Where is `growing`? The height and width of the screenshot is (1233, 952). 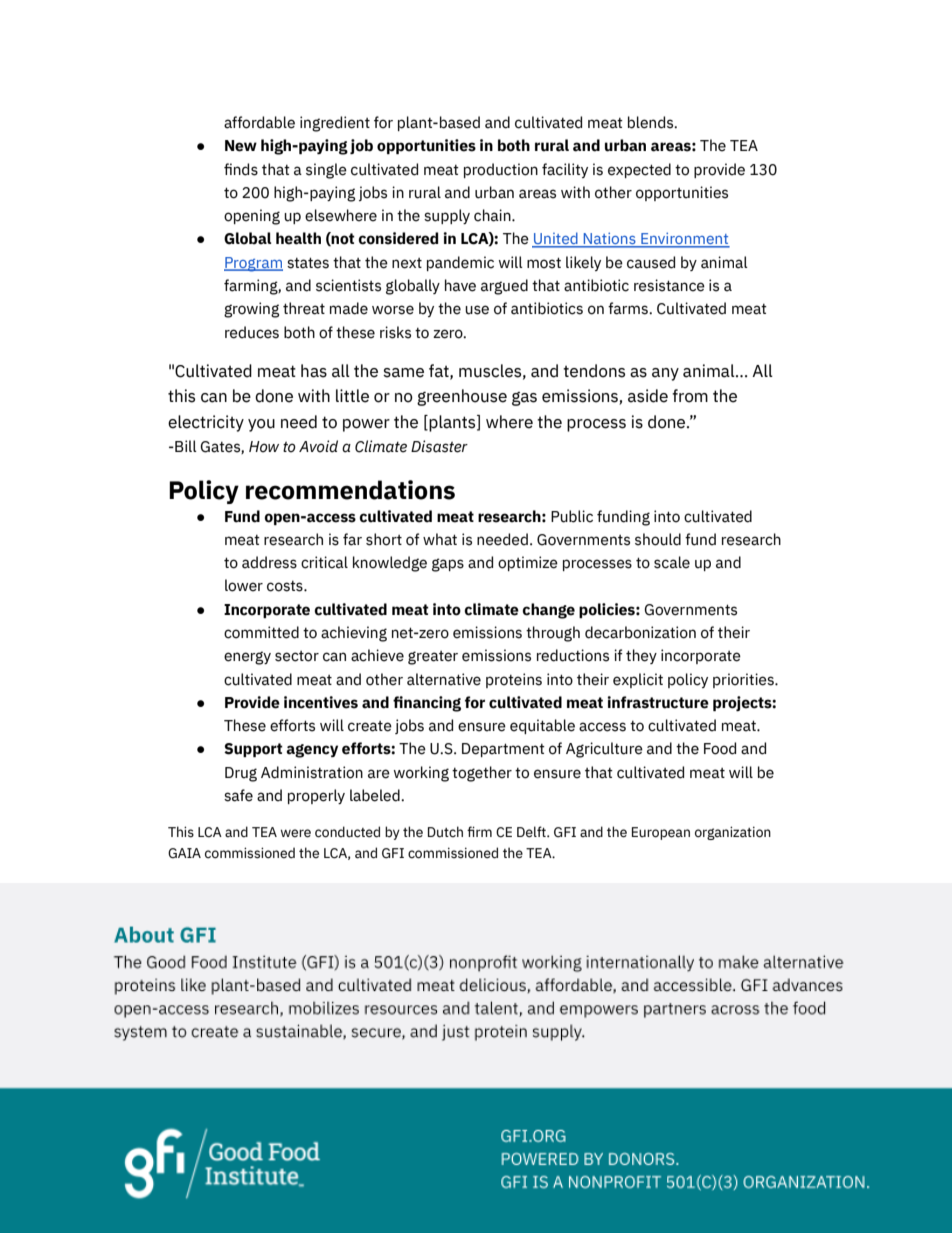
growing is located at coordinates (251, 310).
